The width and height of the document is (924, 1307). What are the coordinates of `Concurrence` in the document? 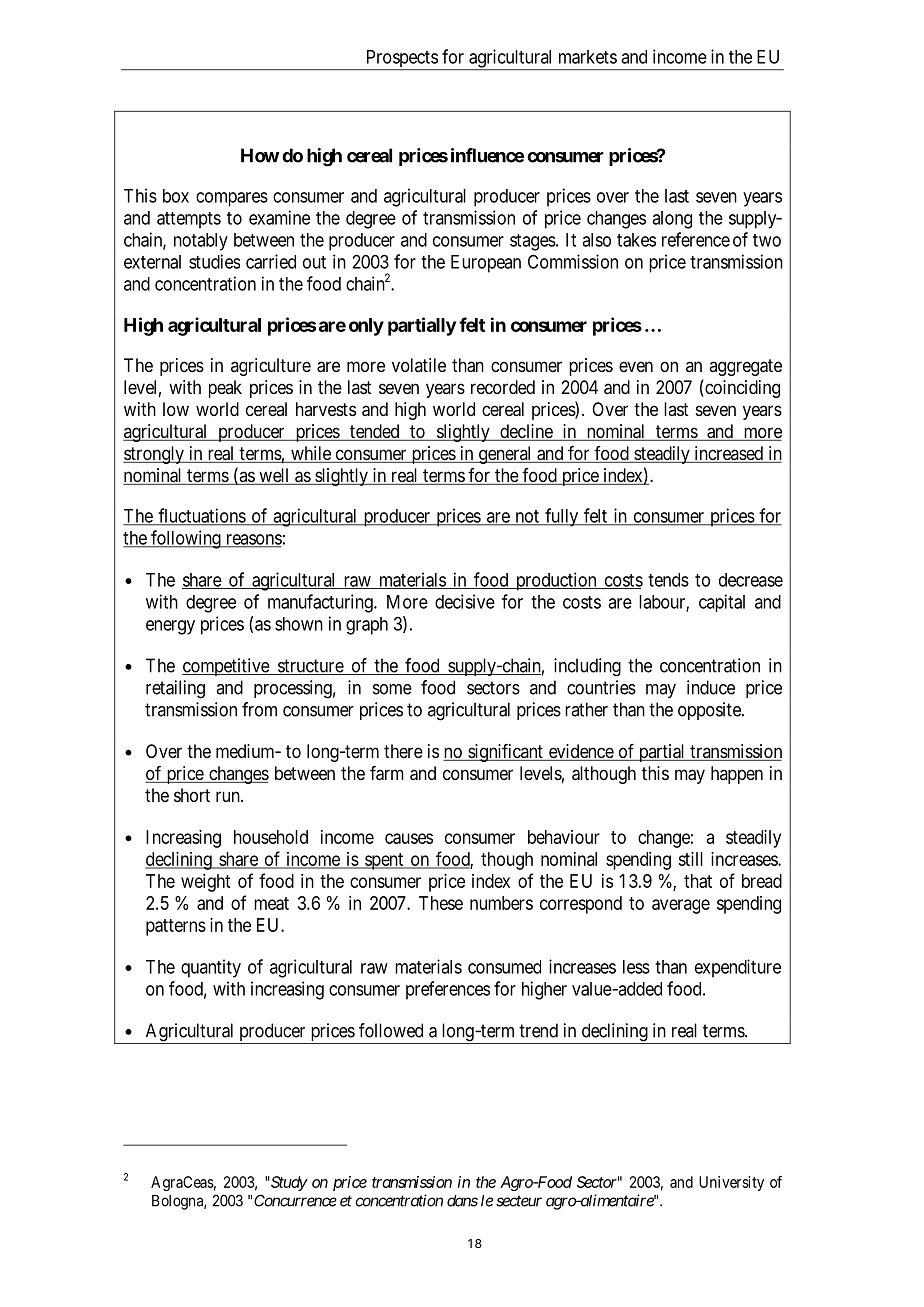 It's located at (295, 1200).
